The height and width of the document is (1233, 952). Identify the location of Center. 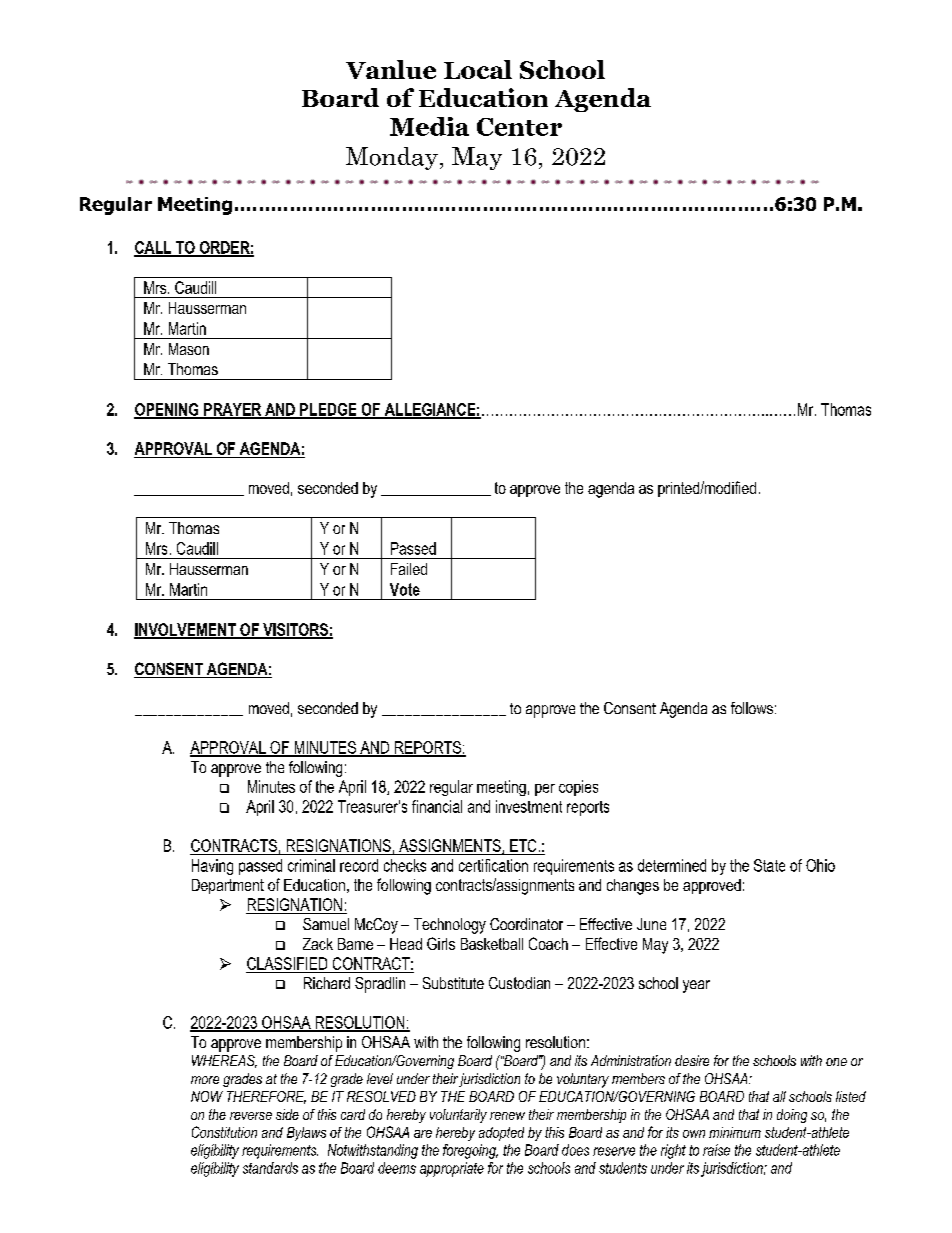
(519, 127).
